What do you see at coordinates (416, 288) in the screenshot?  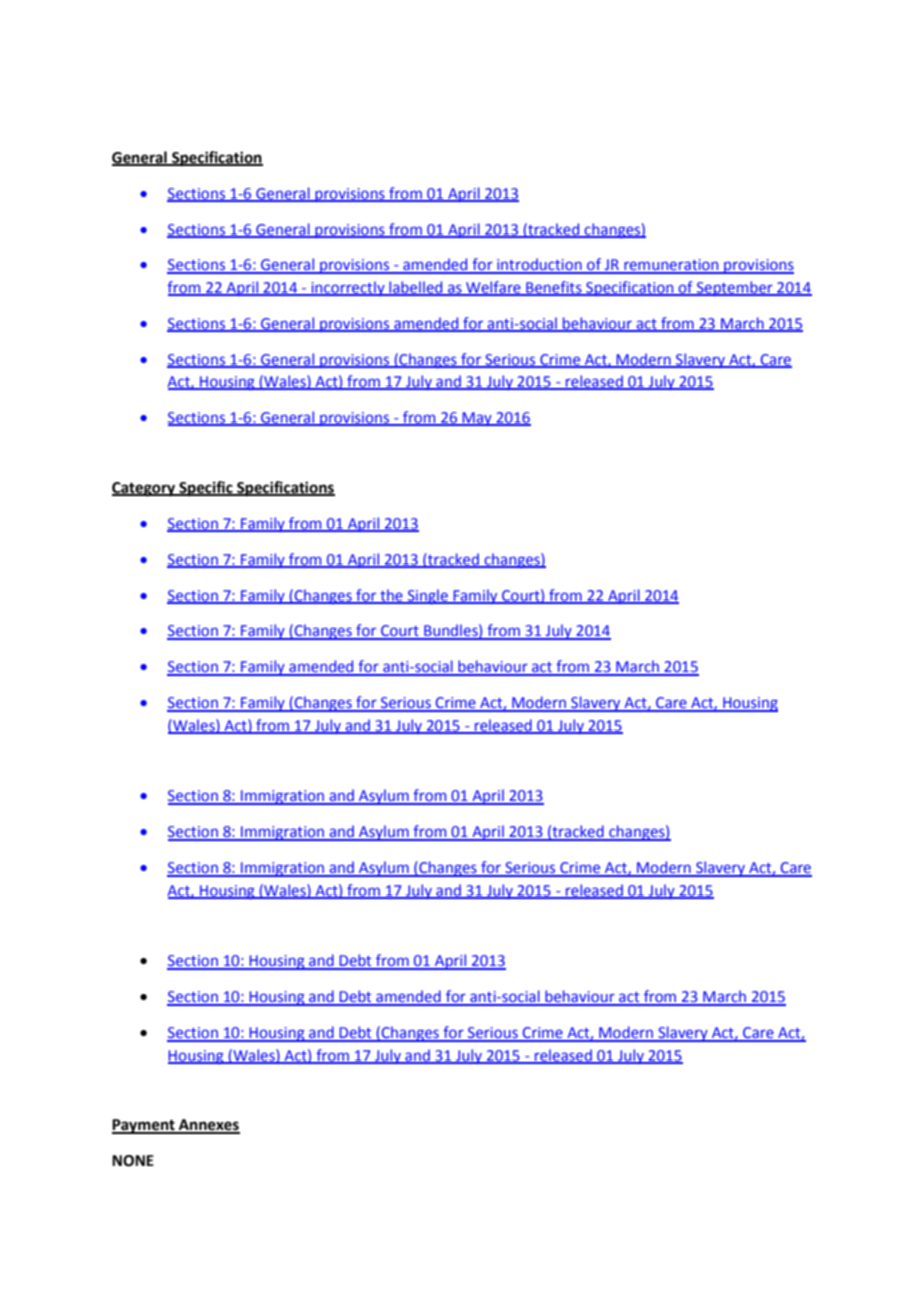 I see `labelled` at bounding box center [416, 288].
